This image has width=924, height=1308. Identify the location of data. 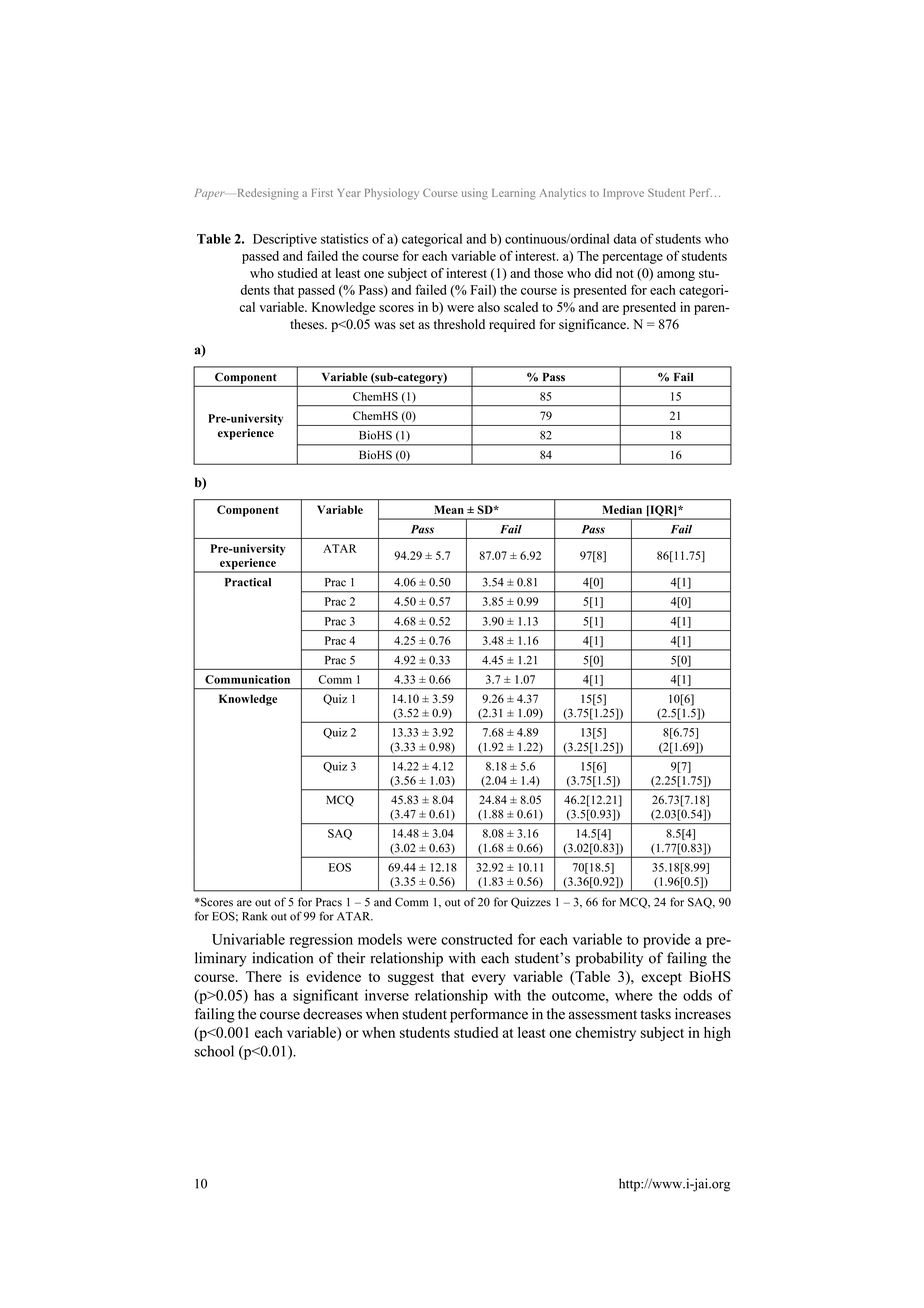
(625, 239).
